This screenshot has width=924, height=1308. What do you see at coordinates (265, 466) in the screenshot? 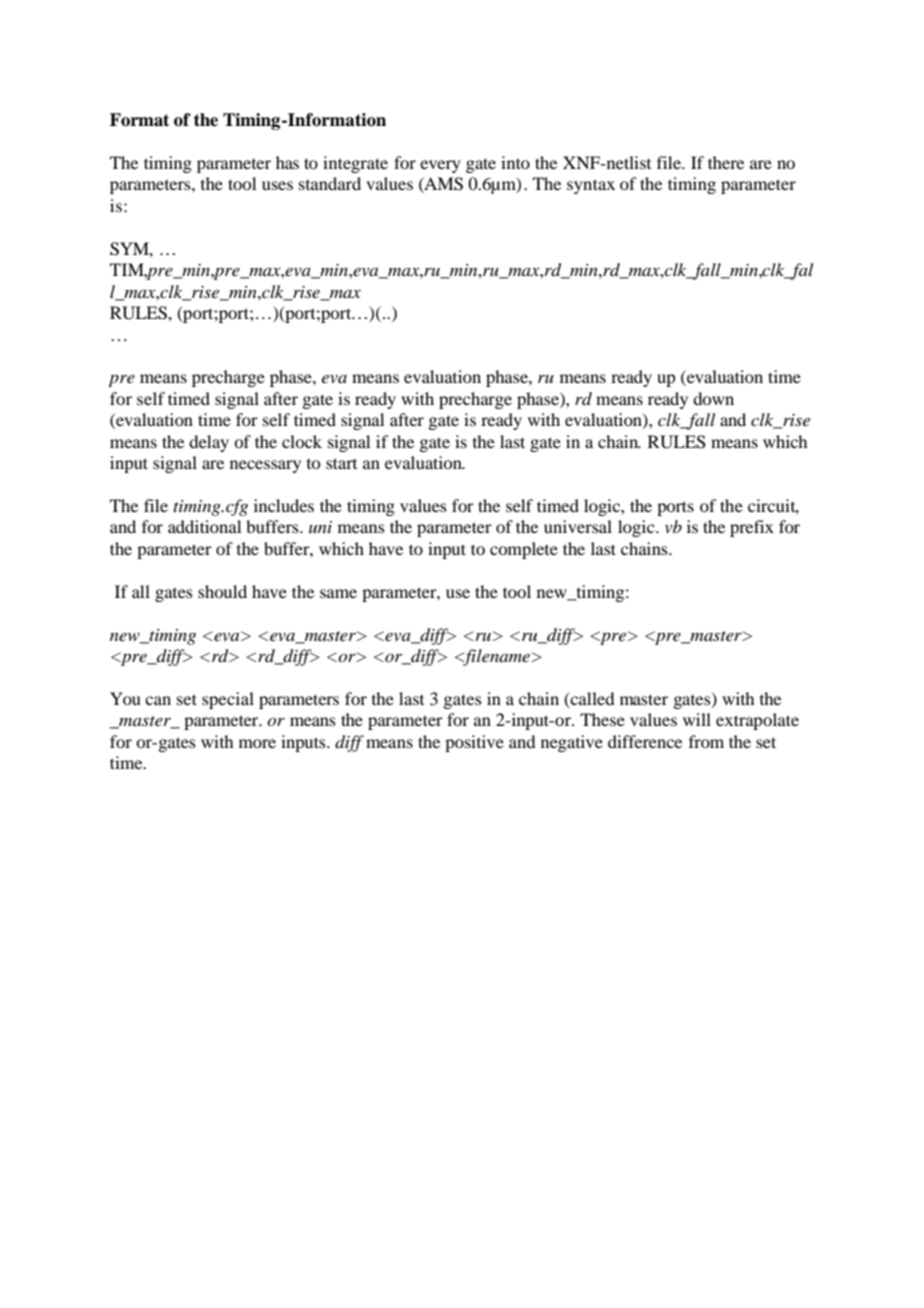
I see `necessary` at bounding box center [265, 466].
